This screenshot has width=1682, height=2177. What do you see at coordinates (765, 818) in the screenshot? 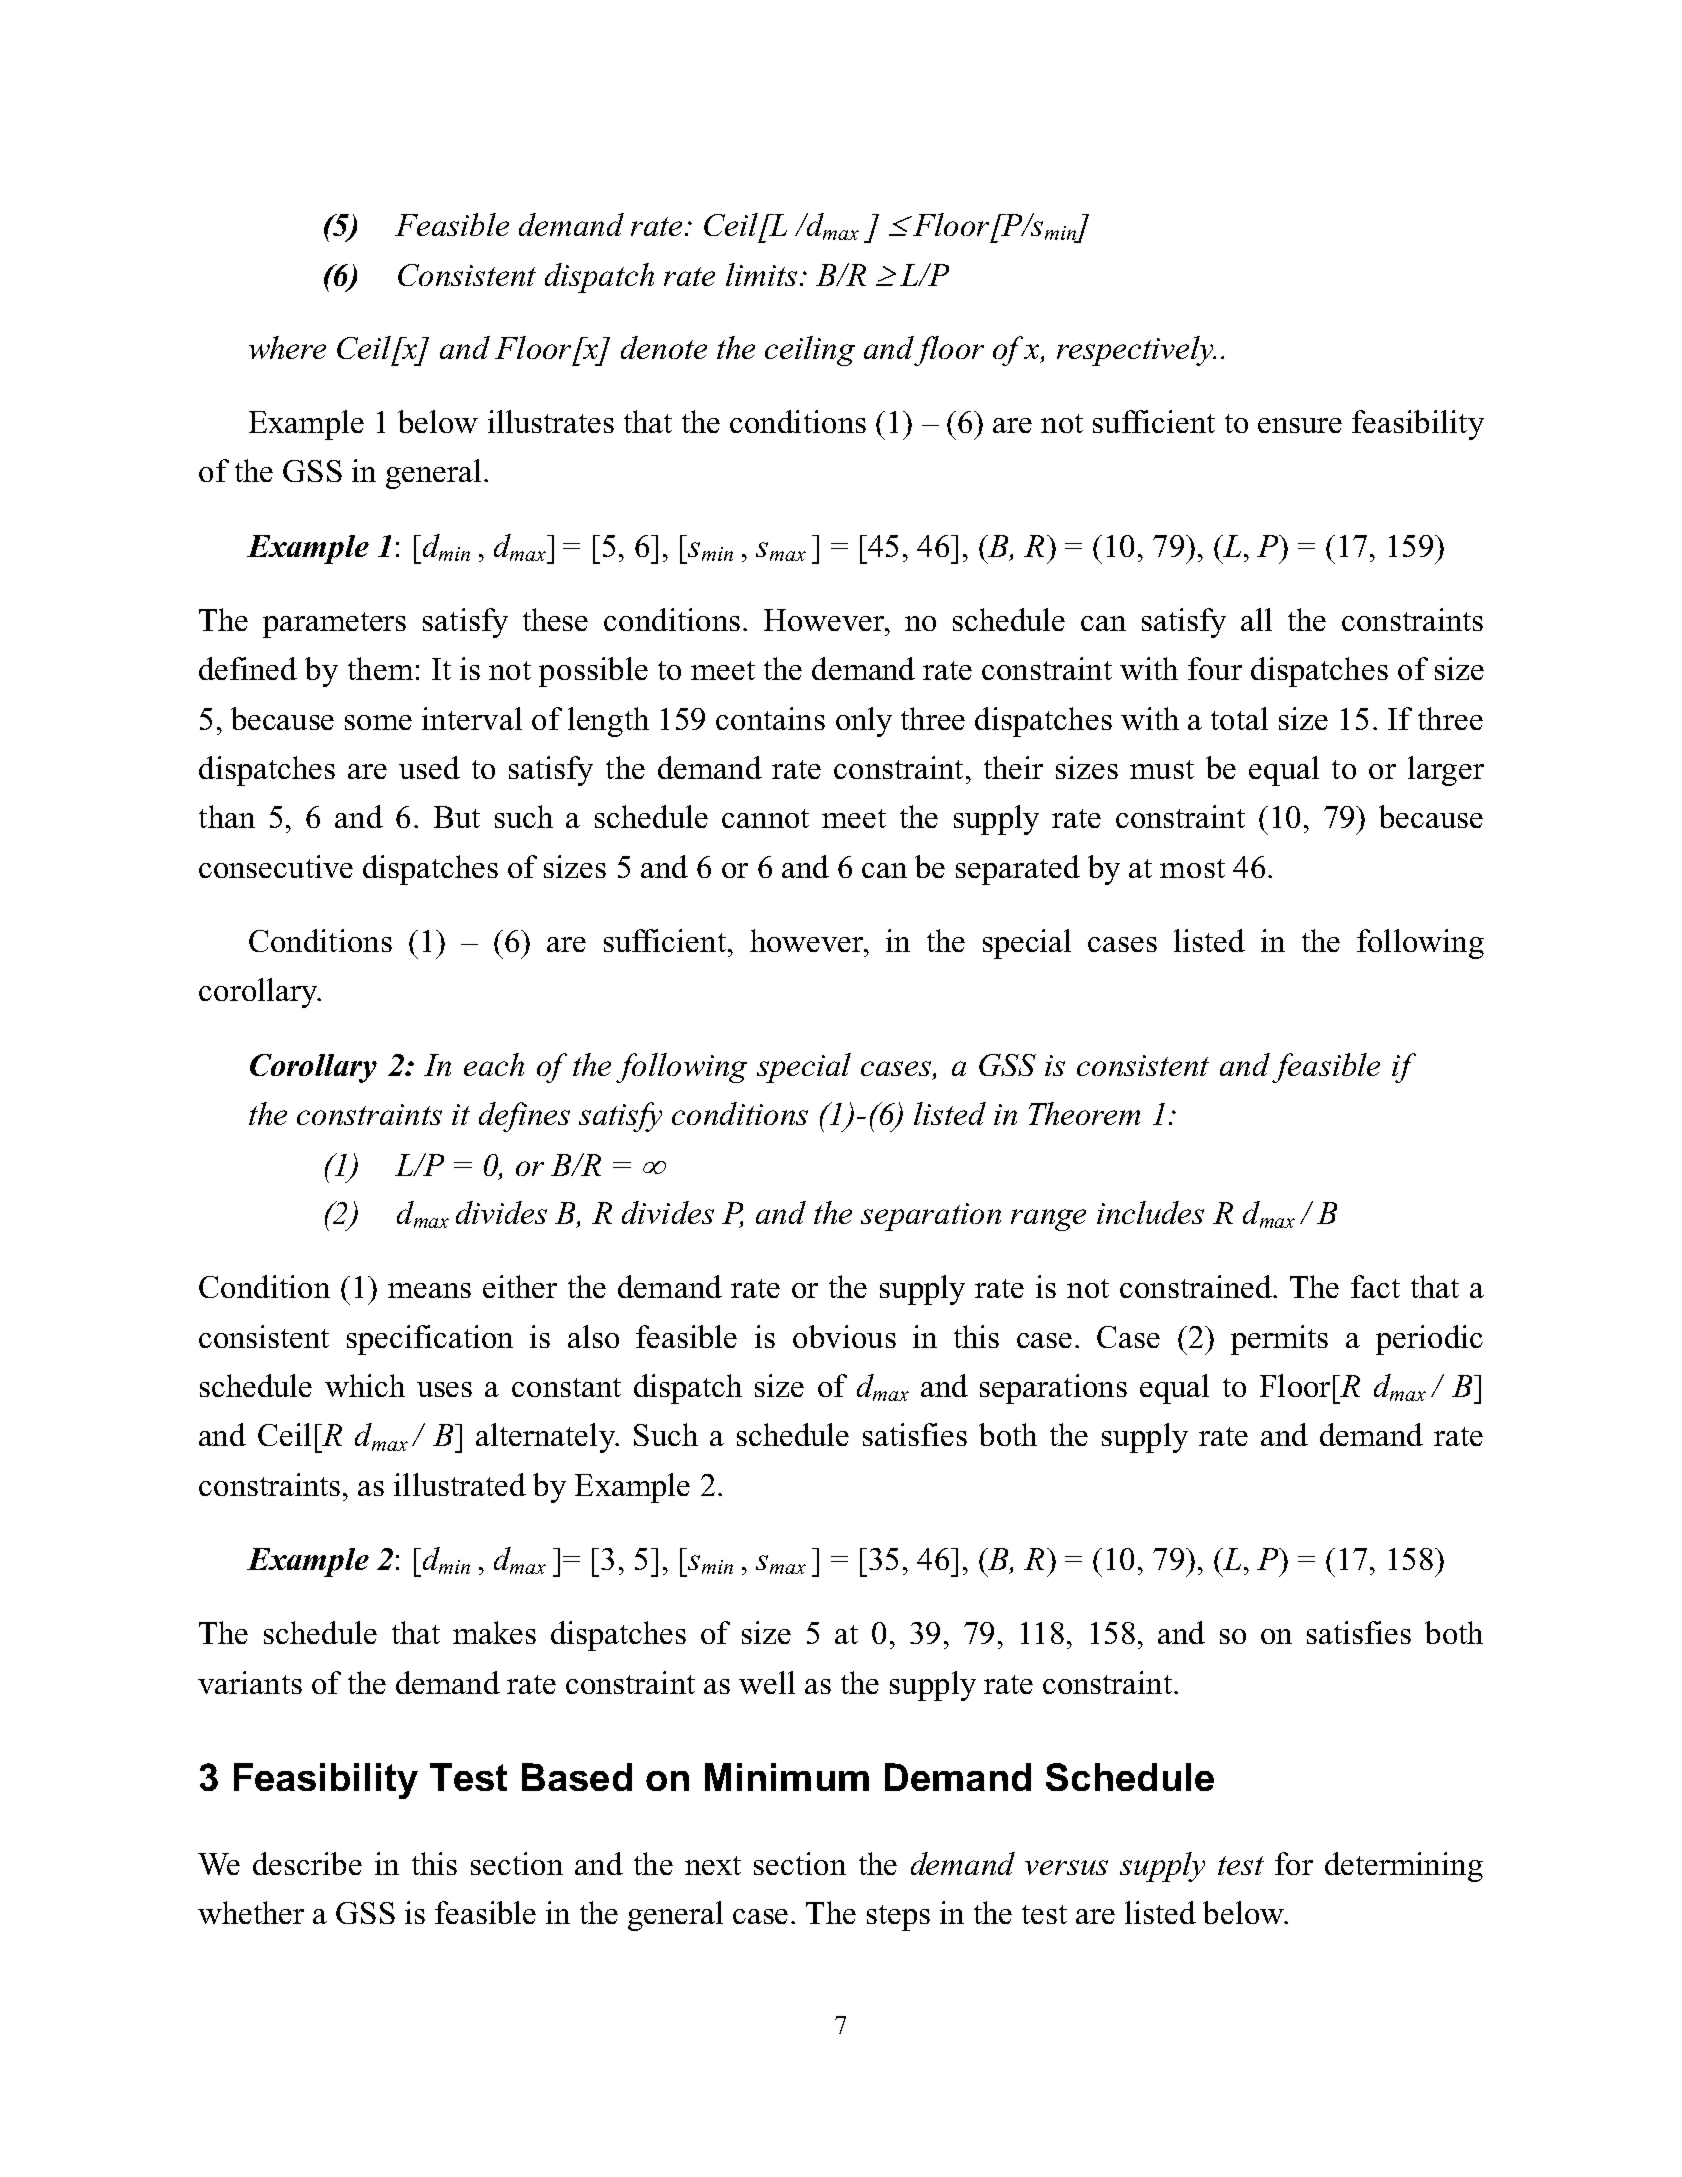
I see `cannot` at bounding box center [765, 818].
